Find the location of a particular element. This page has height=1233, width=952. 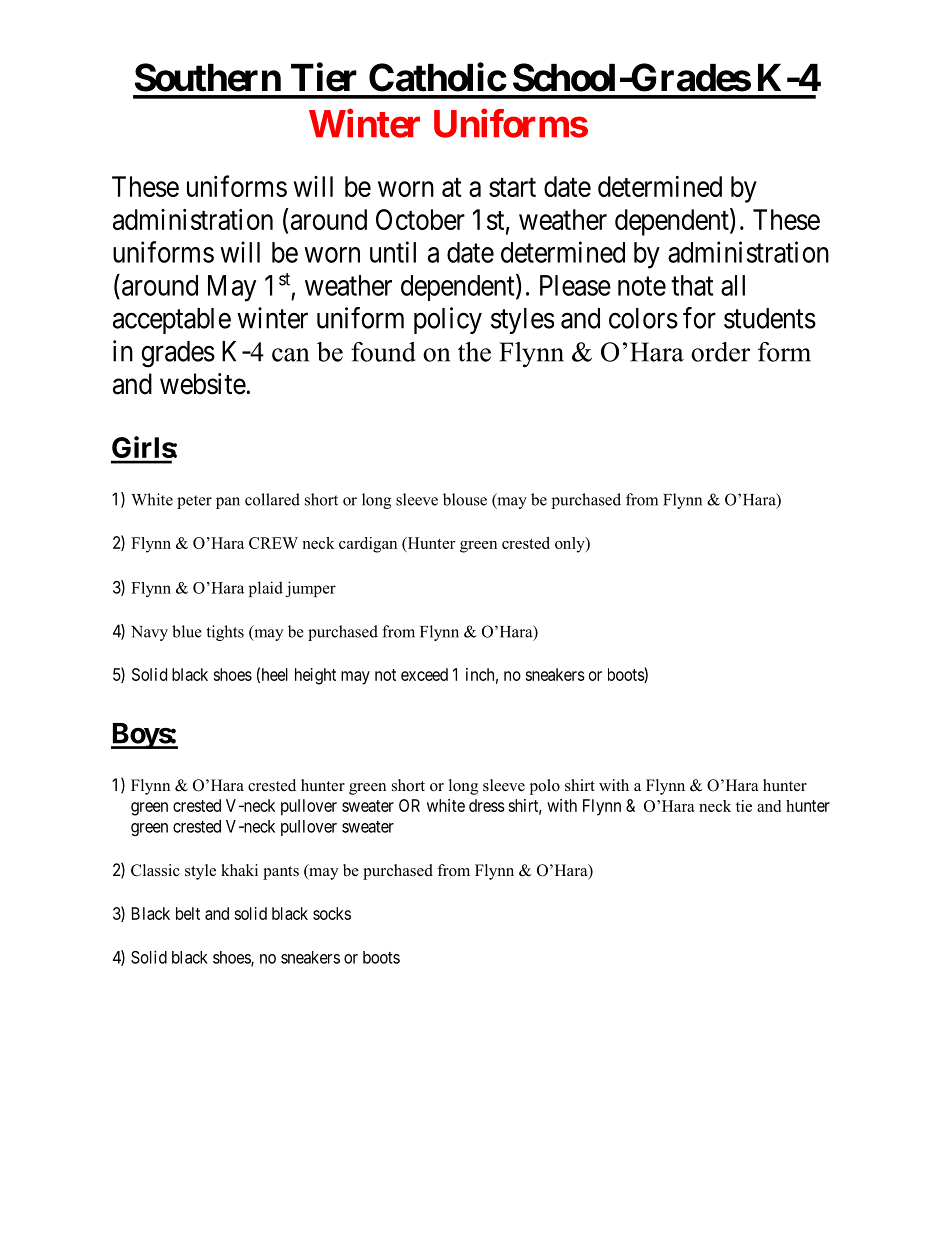

Southern is located at coordinates (208, 77).
